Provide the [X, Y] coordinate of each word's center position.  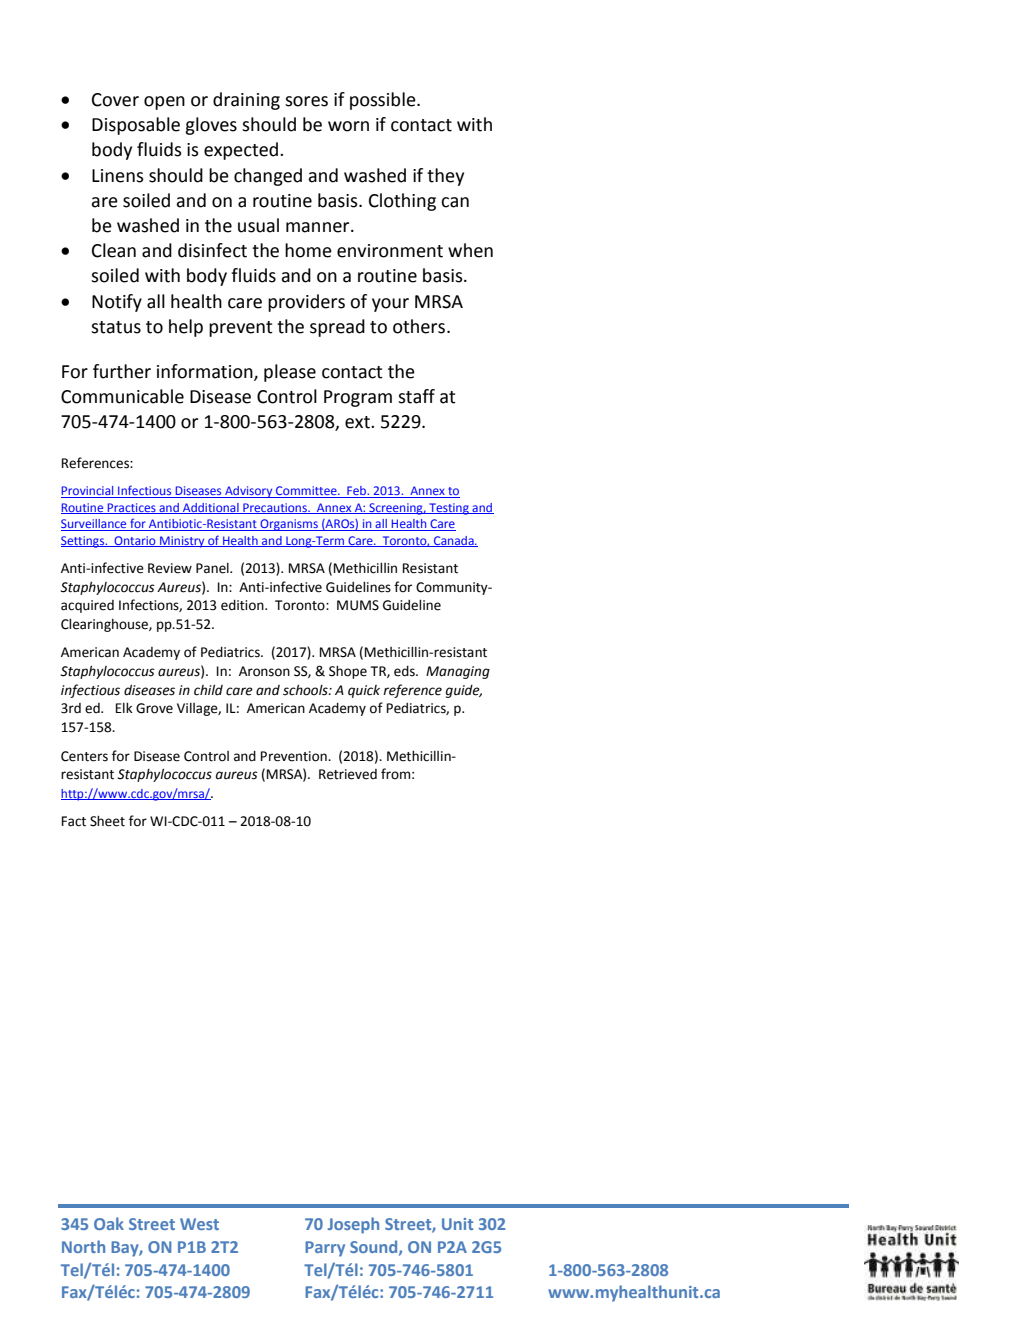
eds [405, 671]
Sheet [107, 821]
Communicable [122, 396]
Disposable [136, 126]
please [290, 373]
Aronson [264, 671]
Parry [325, 1249]
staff [416, 396]
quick [364, 691]
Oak [109, 1223]
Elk [124, 707]
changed [268, 177]
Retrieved [348, 774]
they [445, 177]
